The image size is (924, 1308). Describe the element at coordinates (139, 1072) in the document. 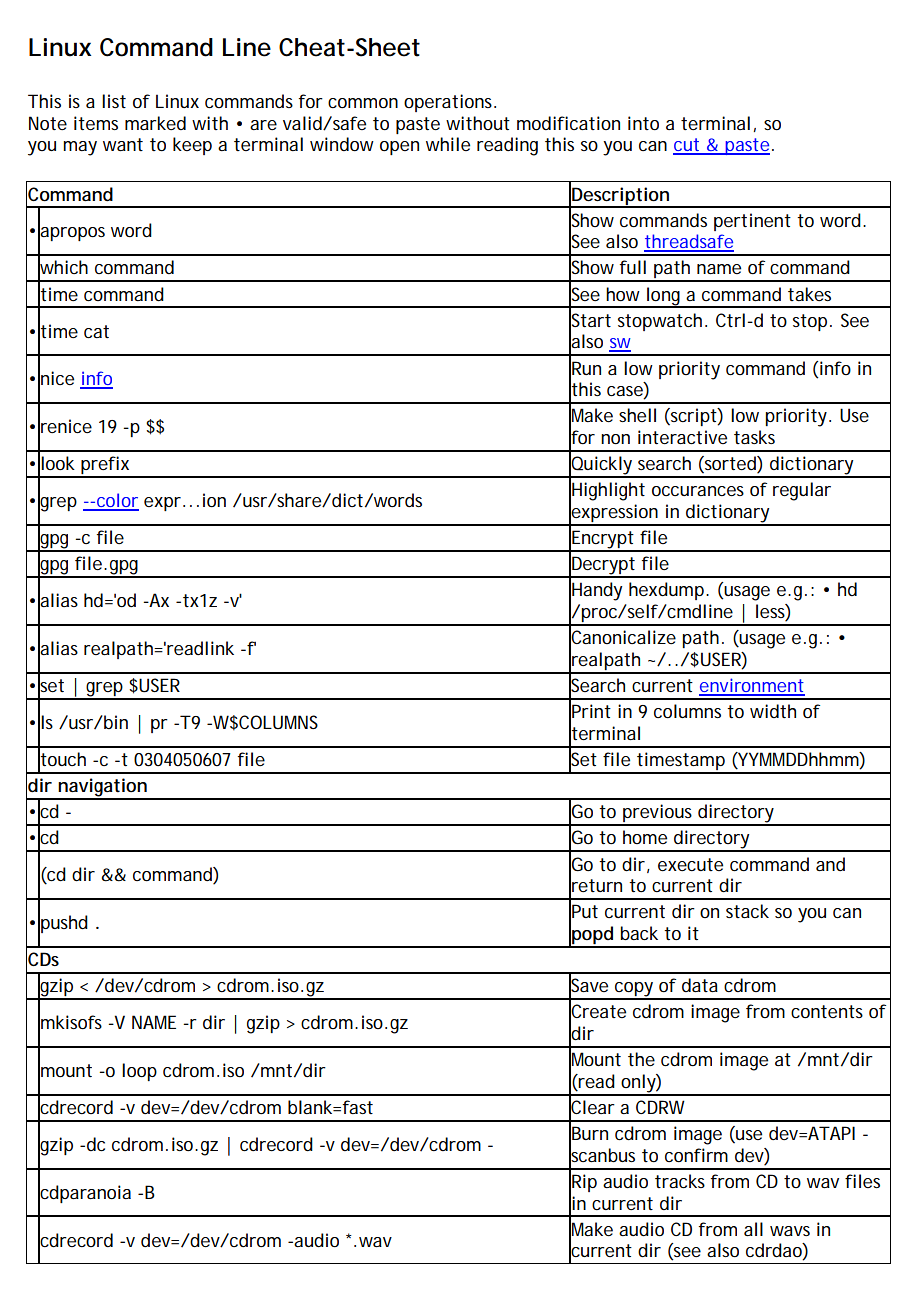

I see `loop` at that location.
